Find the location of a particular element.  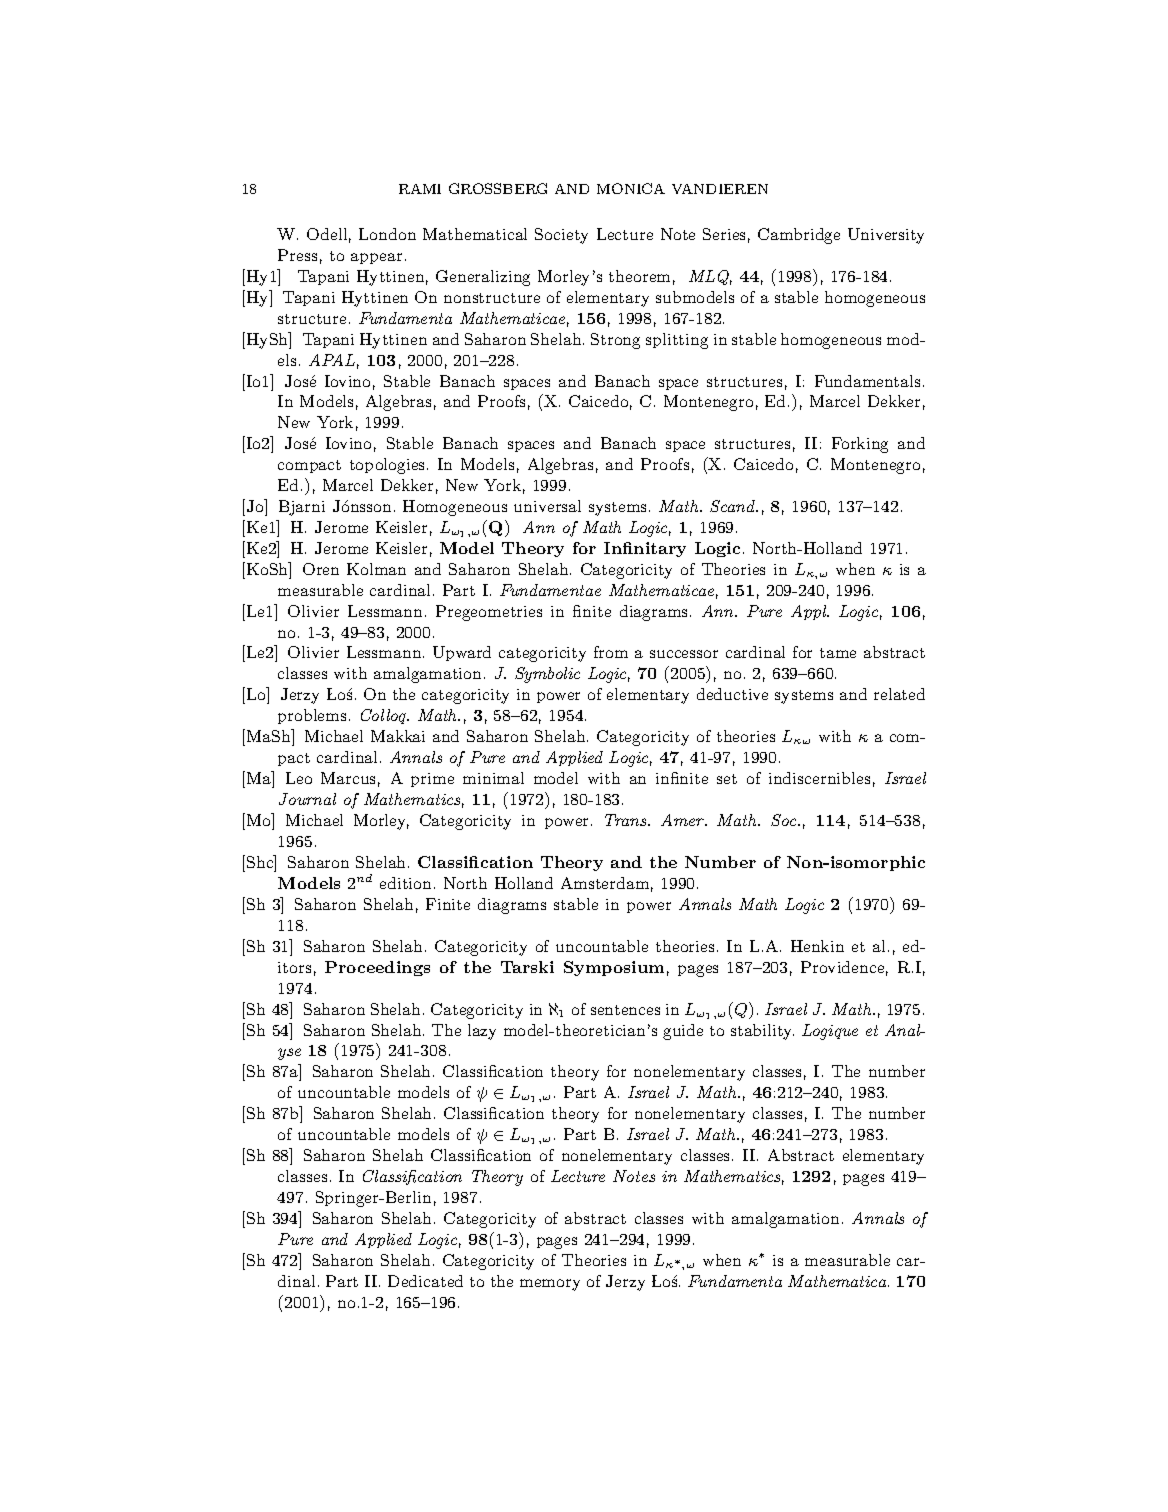

Cambridge is located at coordinates (799, 236).
